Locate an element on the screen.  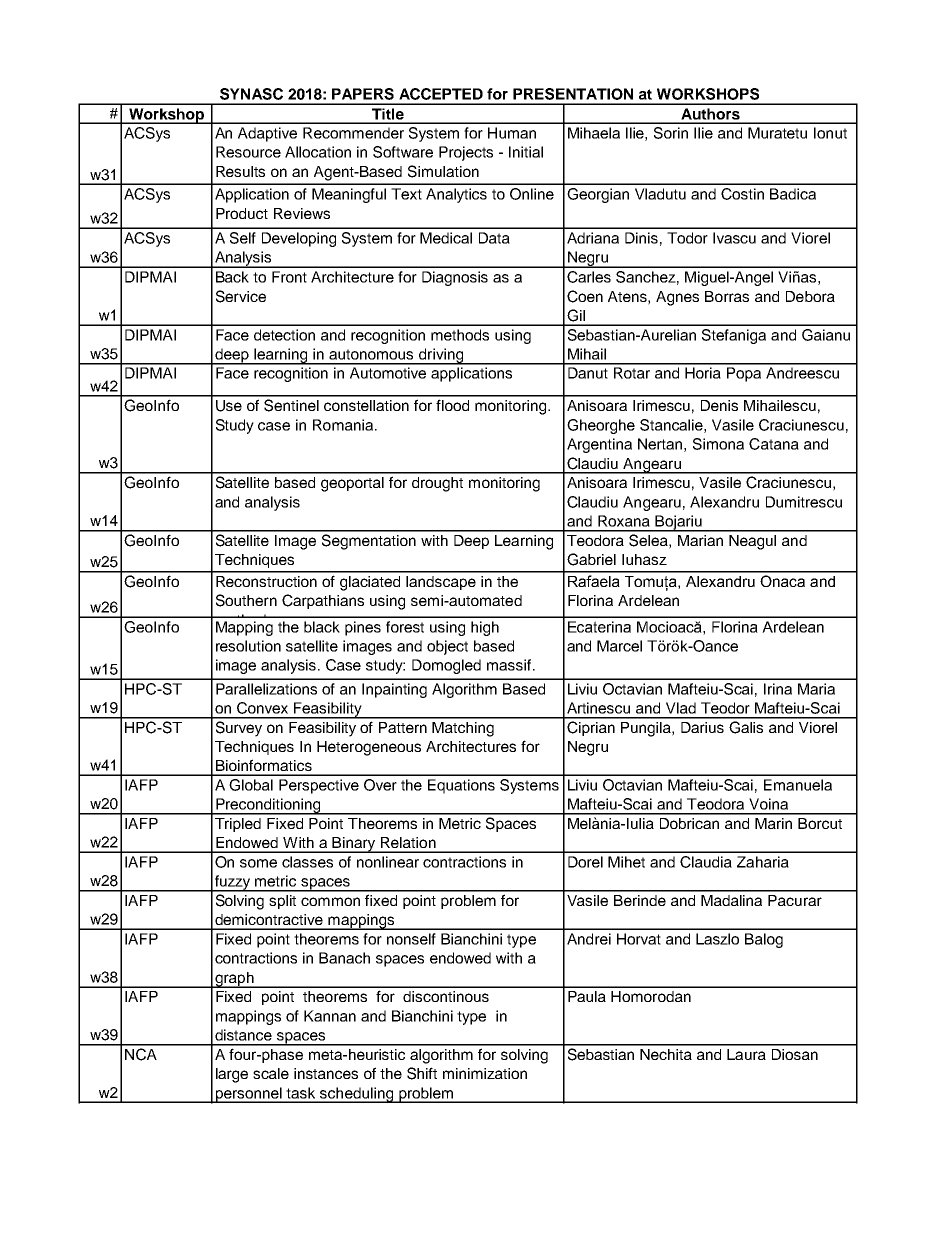
Sorin is located at coordinates (671, 133).
